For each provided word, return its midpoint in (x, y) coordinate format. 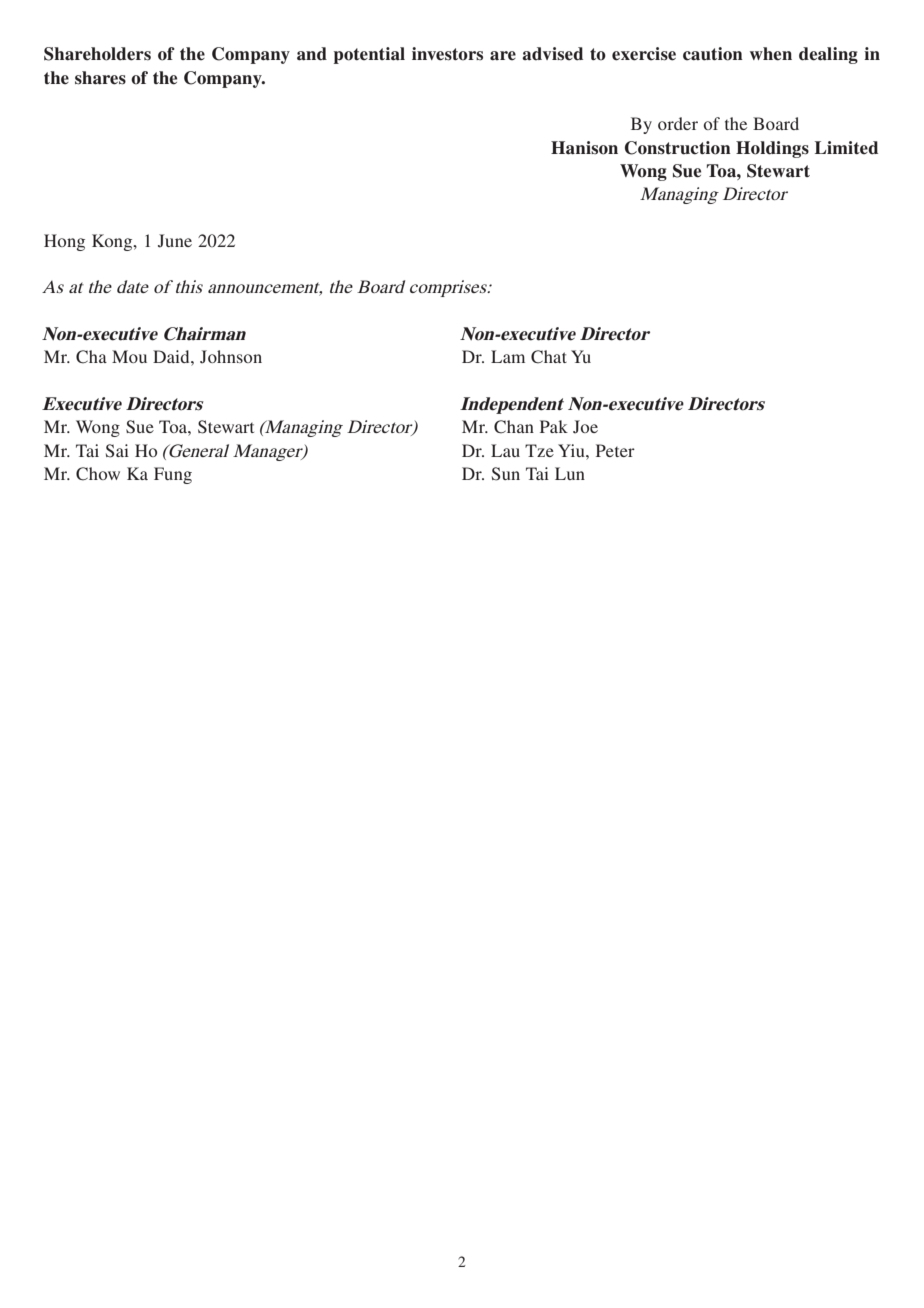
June (175, 241)
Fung (173, 475)
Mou (129, 356)
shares (100, 78)
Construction (678, 148)
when (771, 54)
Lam (508, 356)
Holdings (772, 149)
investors (447, 54)
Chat (549, 357)
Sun (506, 474)
